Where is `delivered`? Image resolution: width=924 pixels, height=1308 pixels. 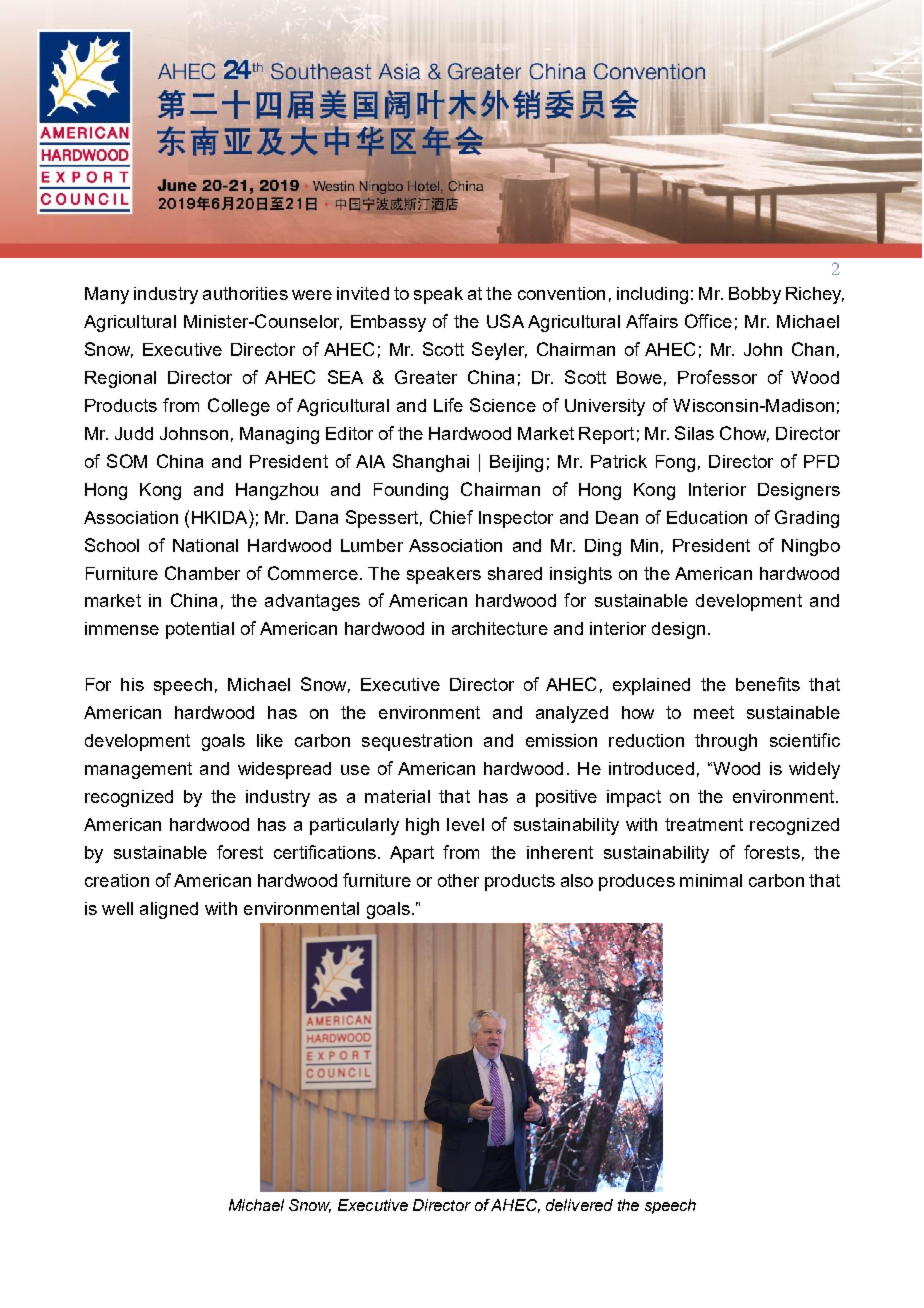
delivered is located at coordinates (579, 1205).
